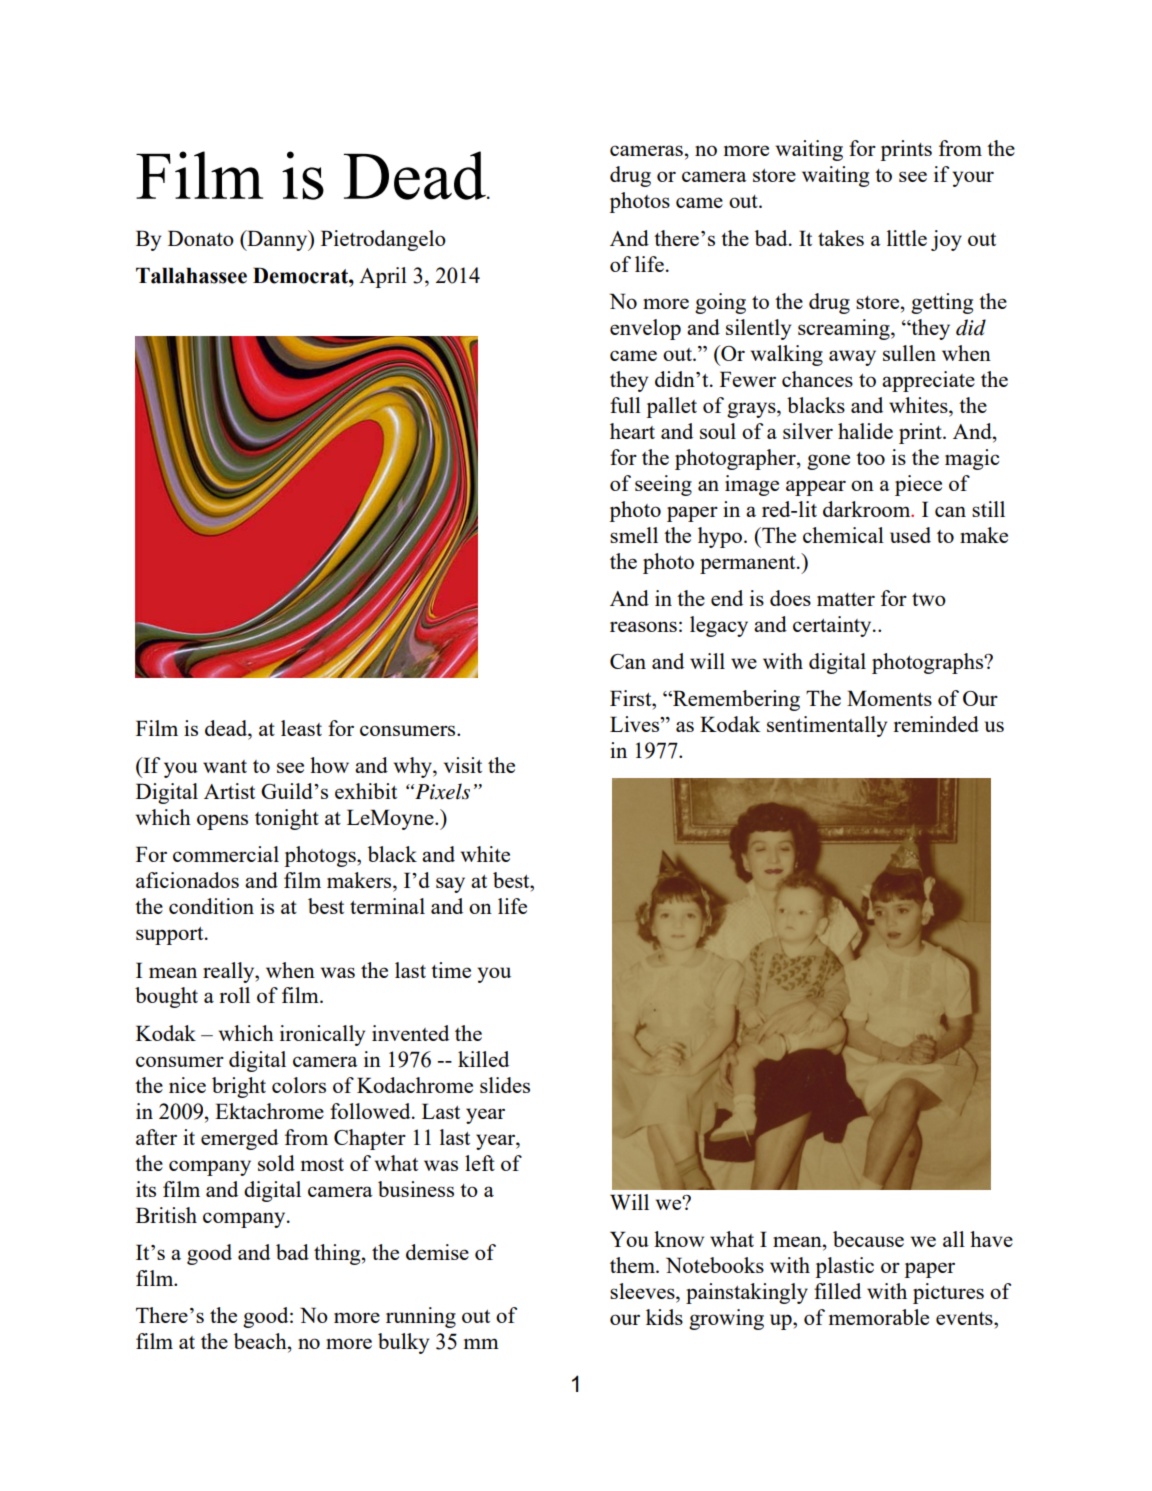  I want to click on envelop, so click(645, 329).
